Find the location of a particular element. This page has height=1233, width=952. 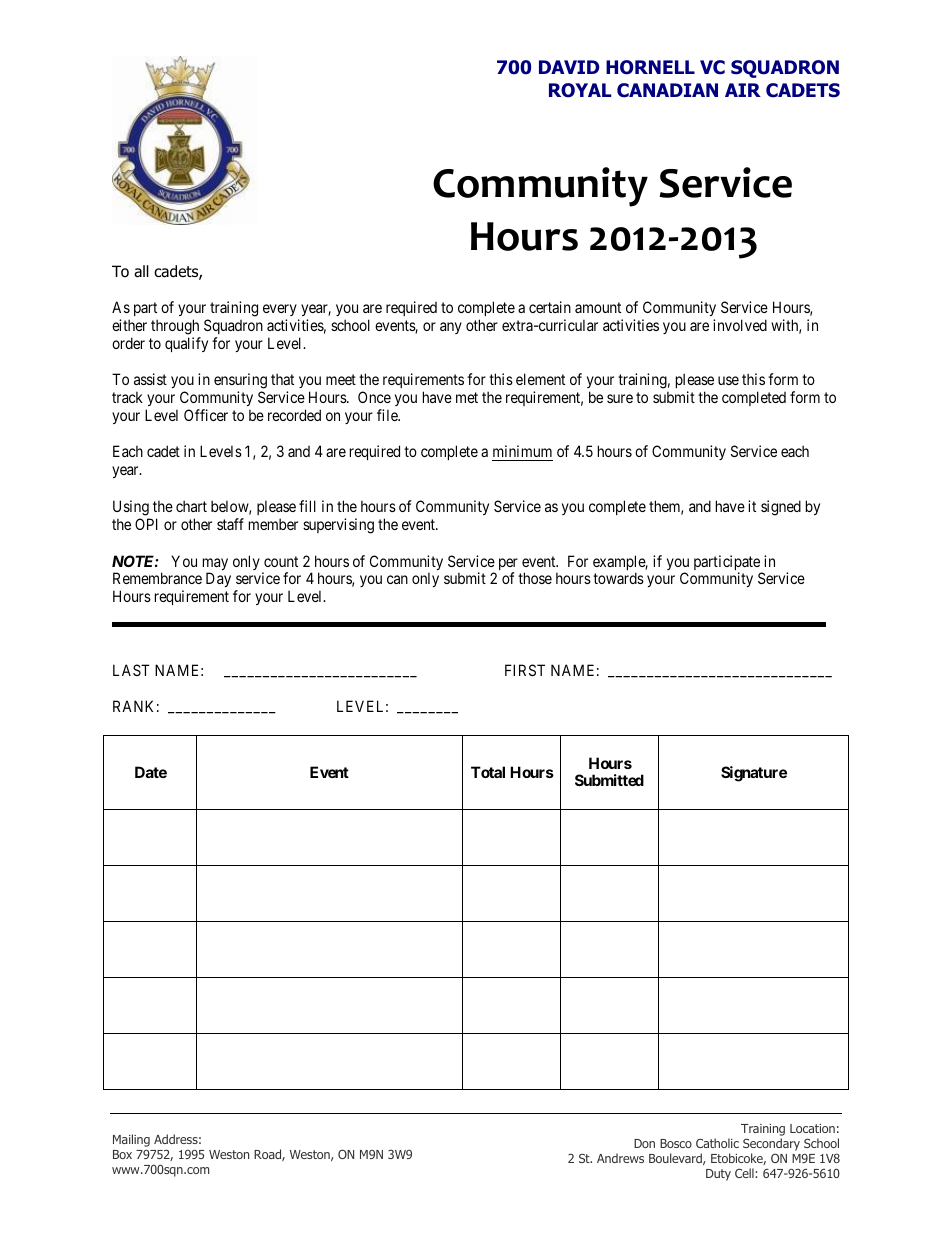

Andrews is located at coordinates (620, 1158).
